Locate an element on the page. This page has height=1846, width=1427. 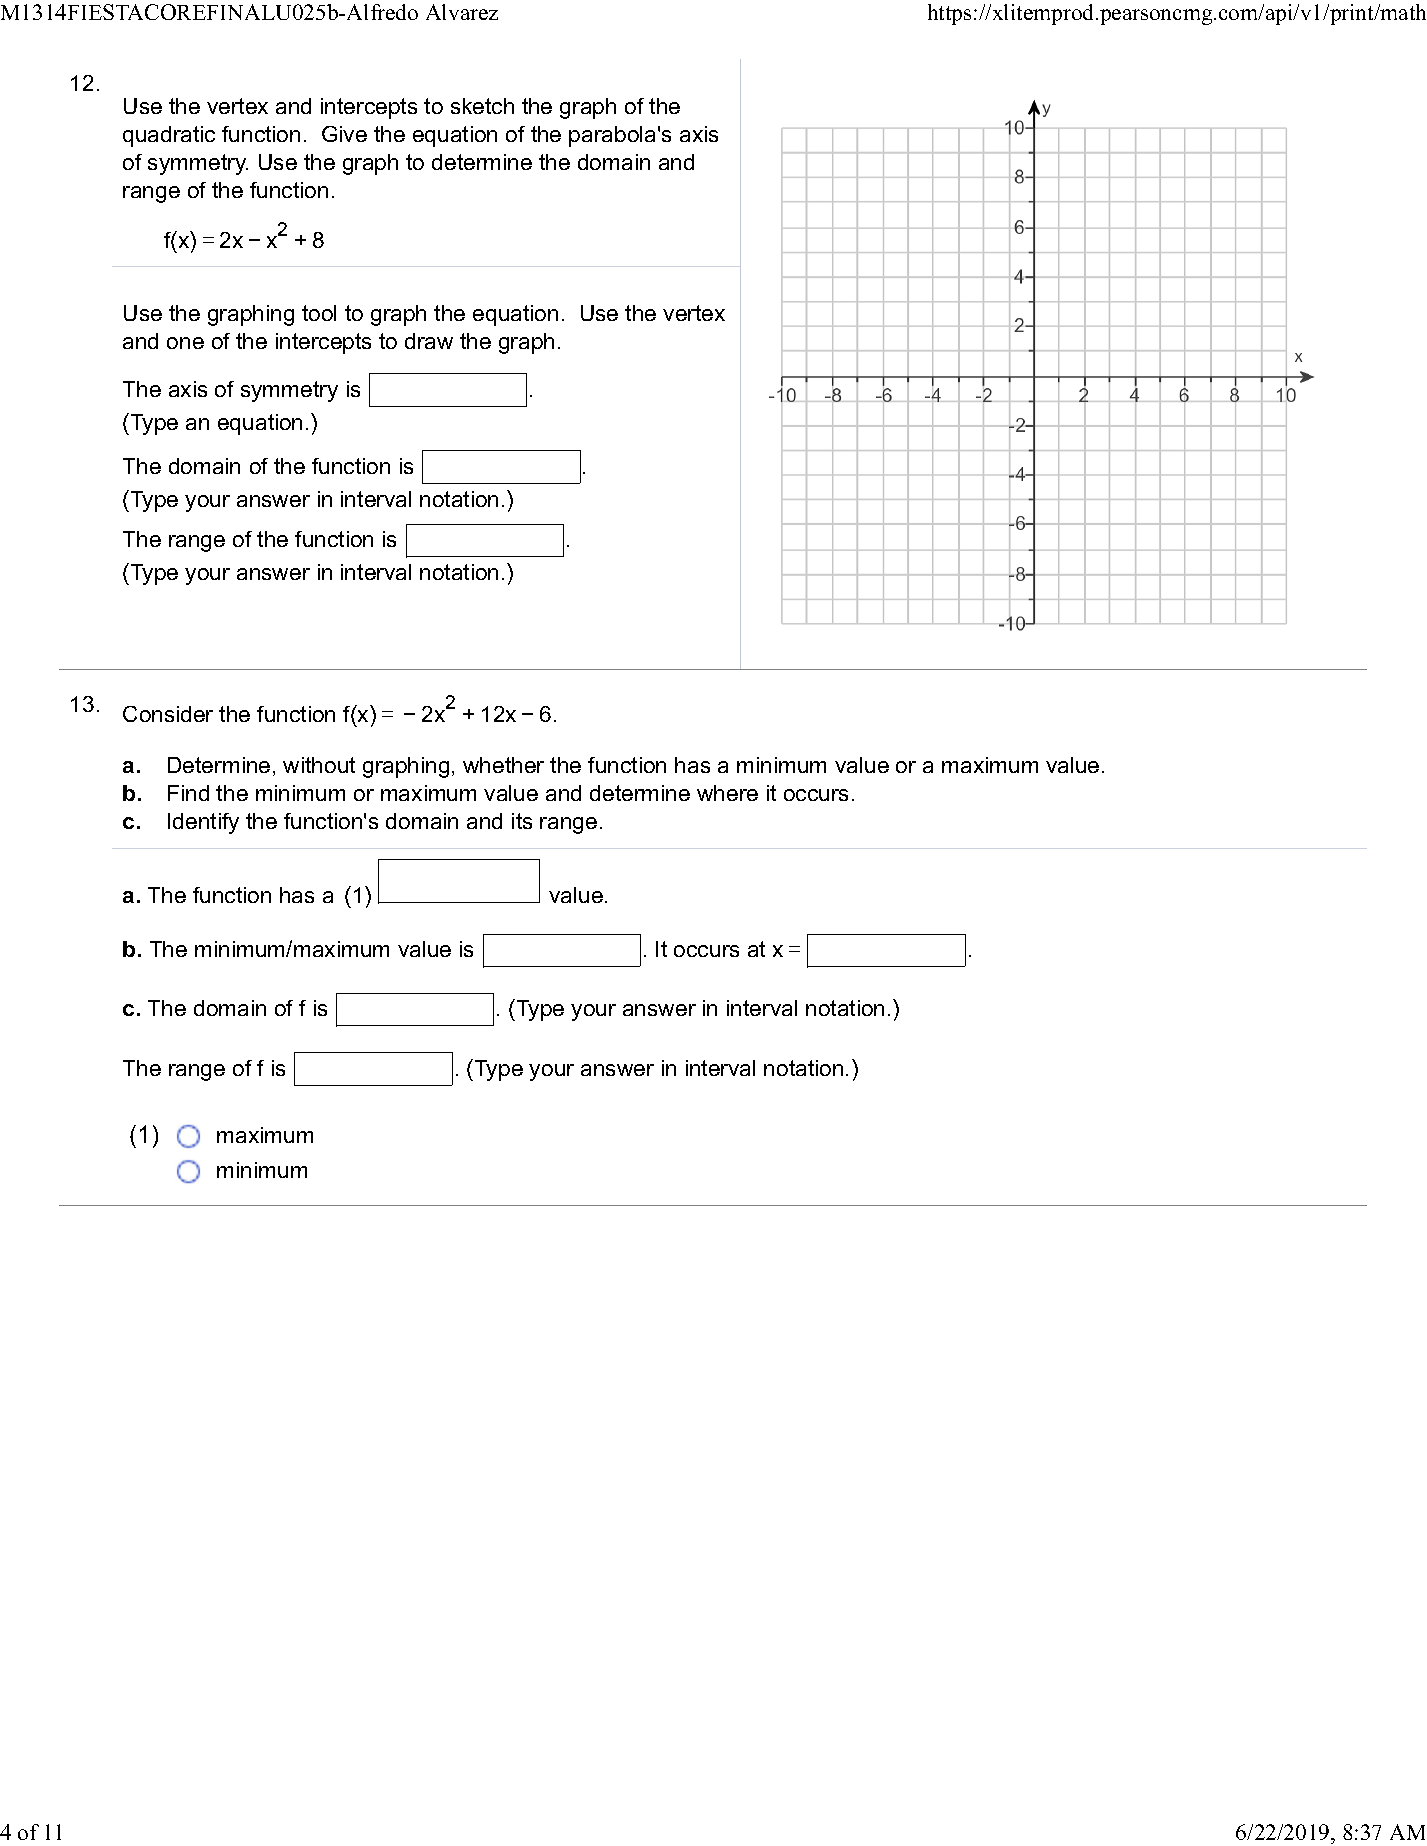
Consider is located at coordinates (168, 714).
